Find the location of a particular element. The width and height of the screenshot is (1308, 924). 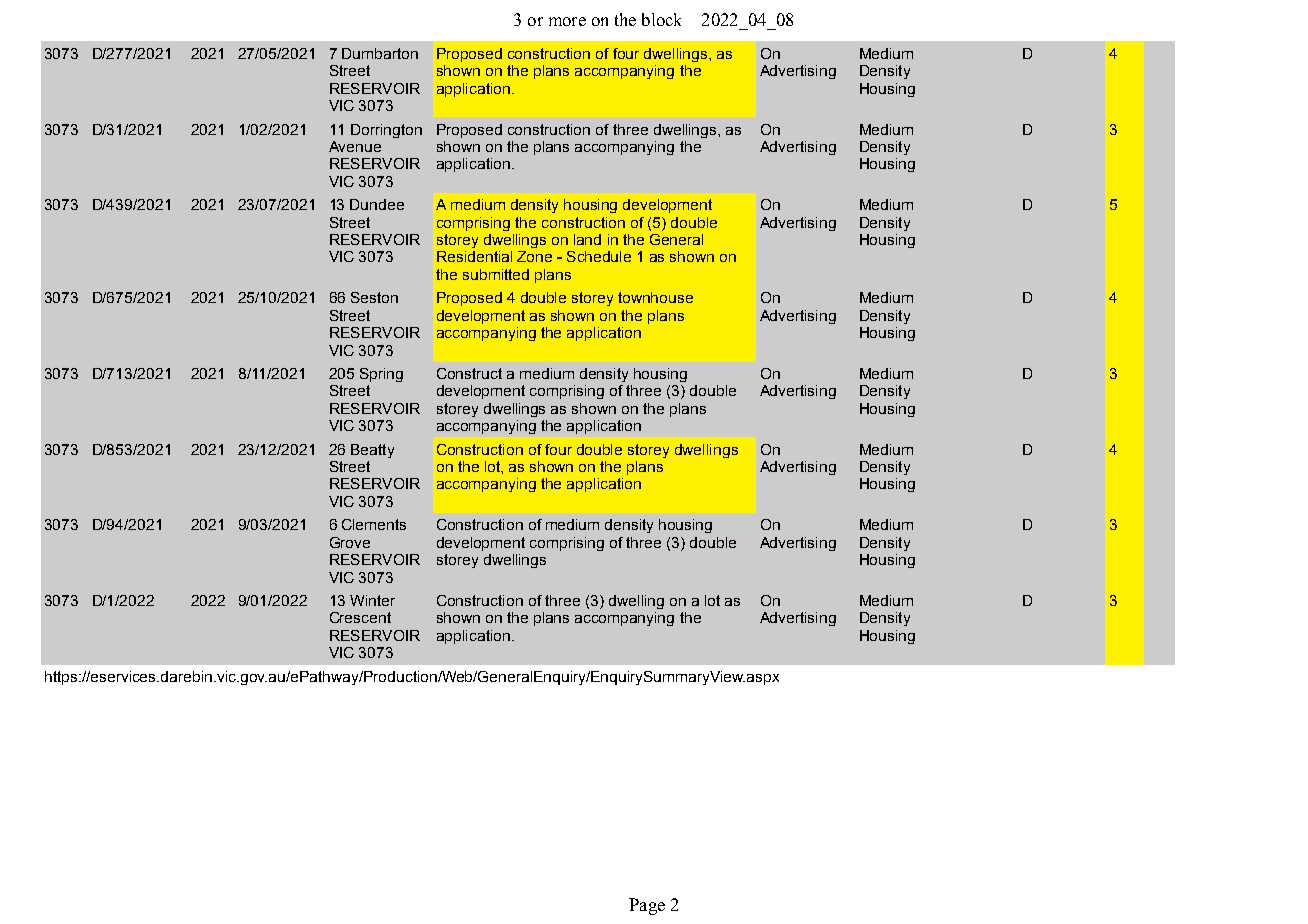

Page is located at coordinates (647, 906).
